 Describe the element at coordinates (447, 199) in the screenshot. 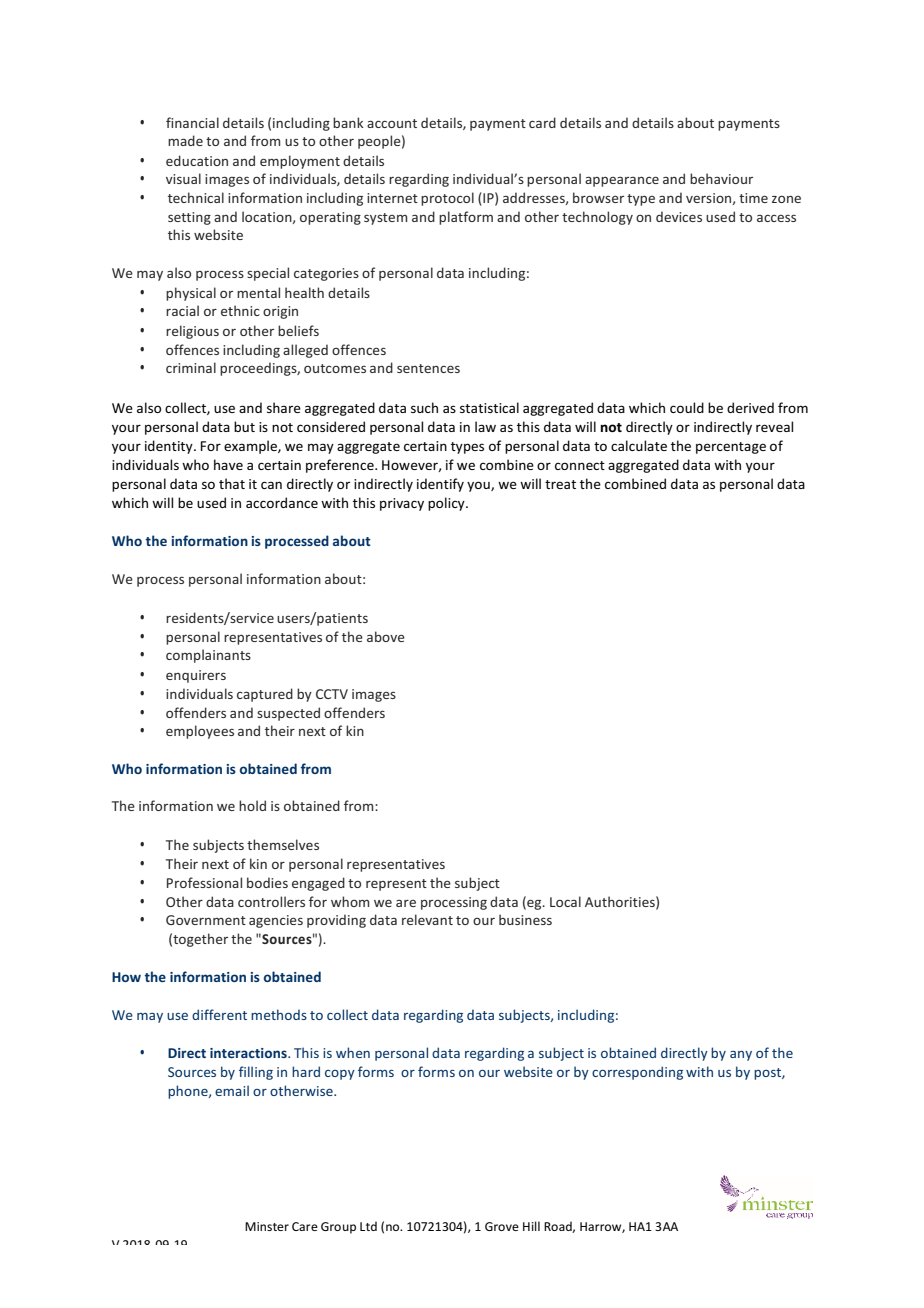

I see `protocol` at that location.
